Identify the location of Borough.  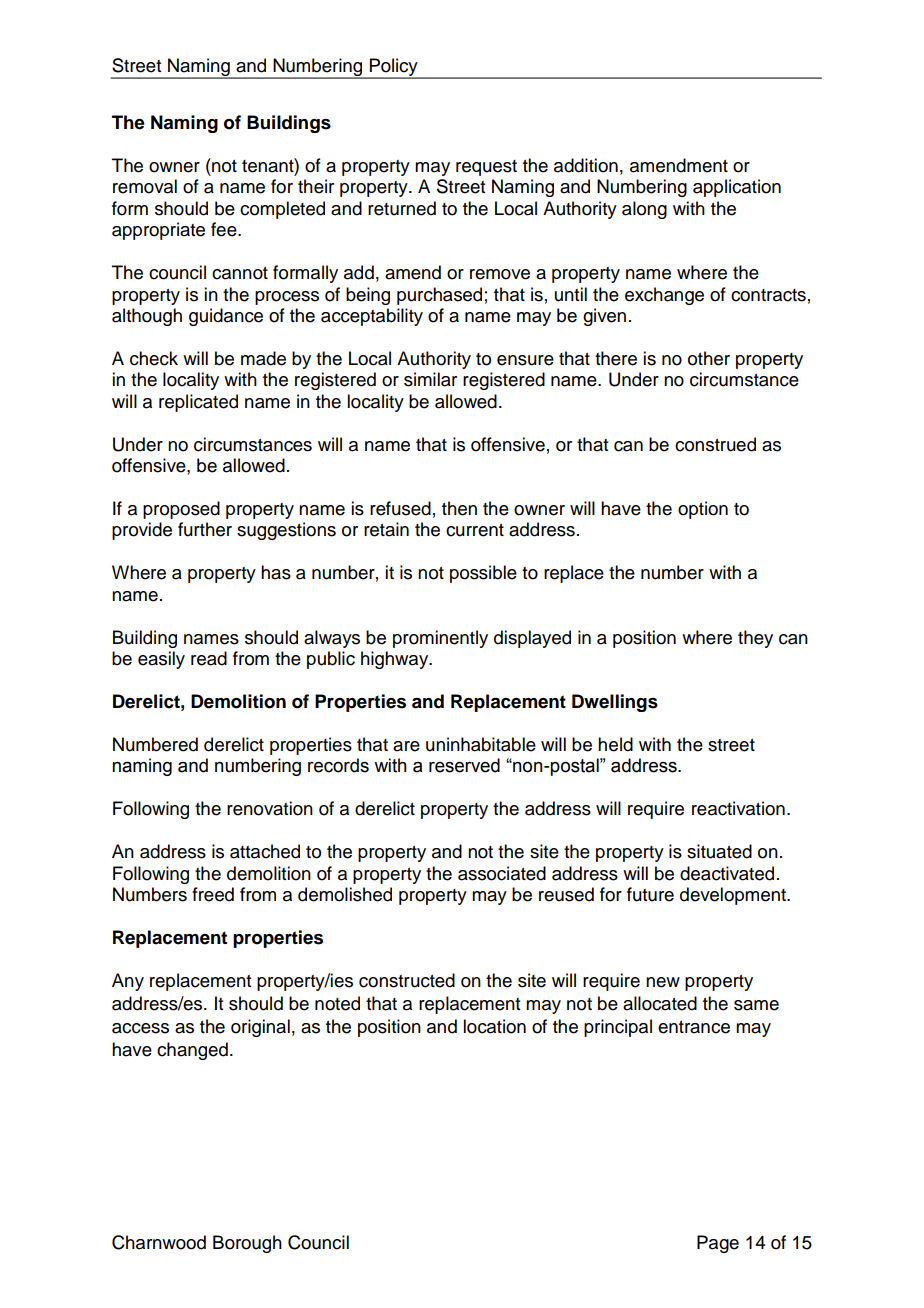
(247, 1244).
